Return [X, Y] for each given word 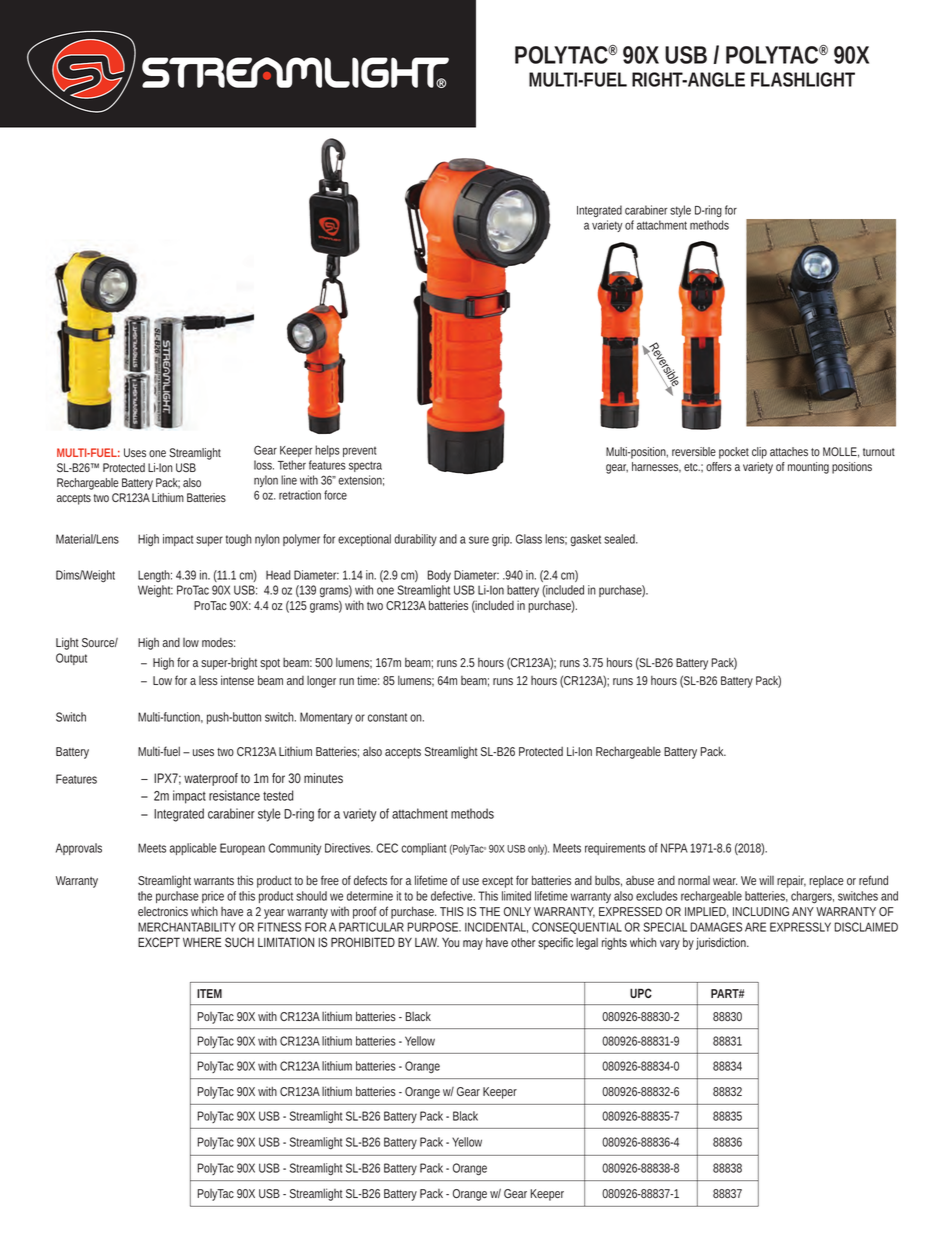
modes [218, 642]
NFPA [674, 848]
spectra [365, 466]
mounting [808, 468]
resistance [234, 795]
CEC [387, 848]
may [473, 945]
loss [264, 465]
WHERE [202, 942]
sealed [621, 539]
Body [439, 576]
